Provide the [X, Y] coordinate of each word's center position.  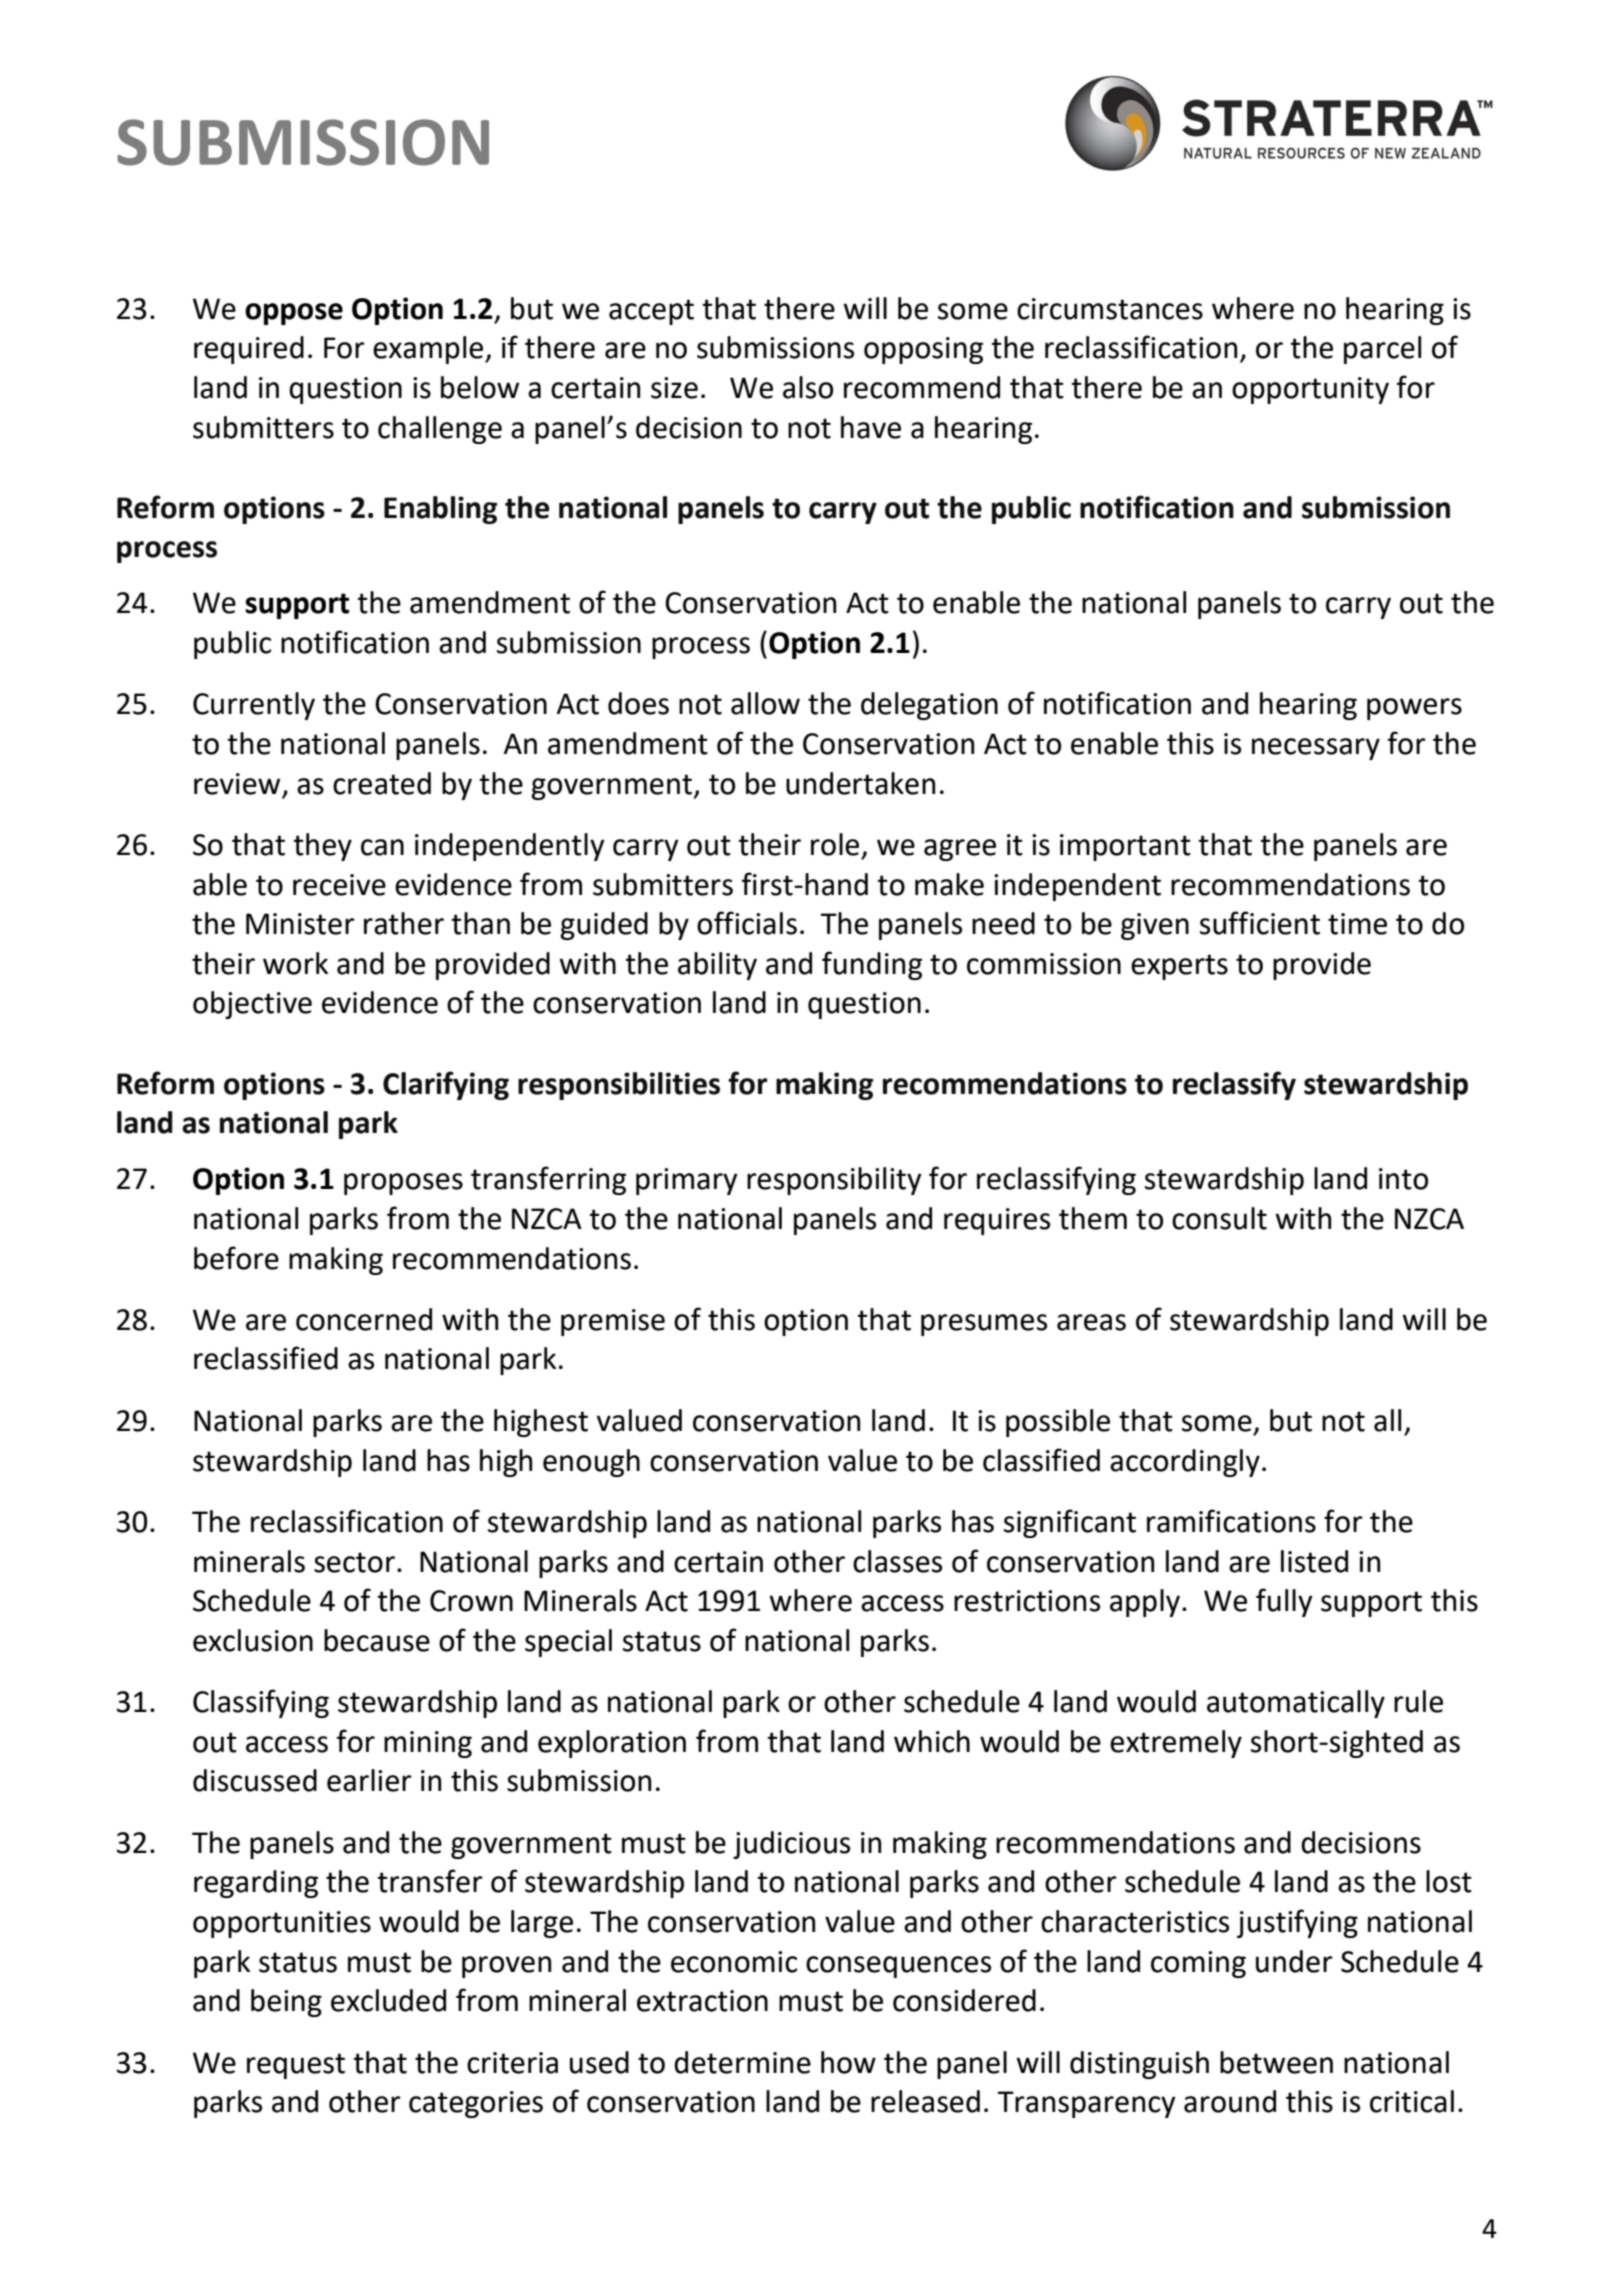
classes [897, 1561]
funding [872, 965]
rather [404, 923]
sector [354, 1562]
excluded [388, 2000]
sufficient [1260, 923]
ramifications [1231, 1521]
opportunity [1310, 390]
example [429, 350]
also [808, 387]
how [848, 2062]
